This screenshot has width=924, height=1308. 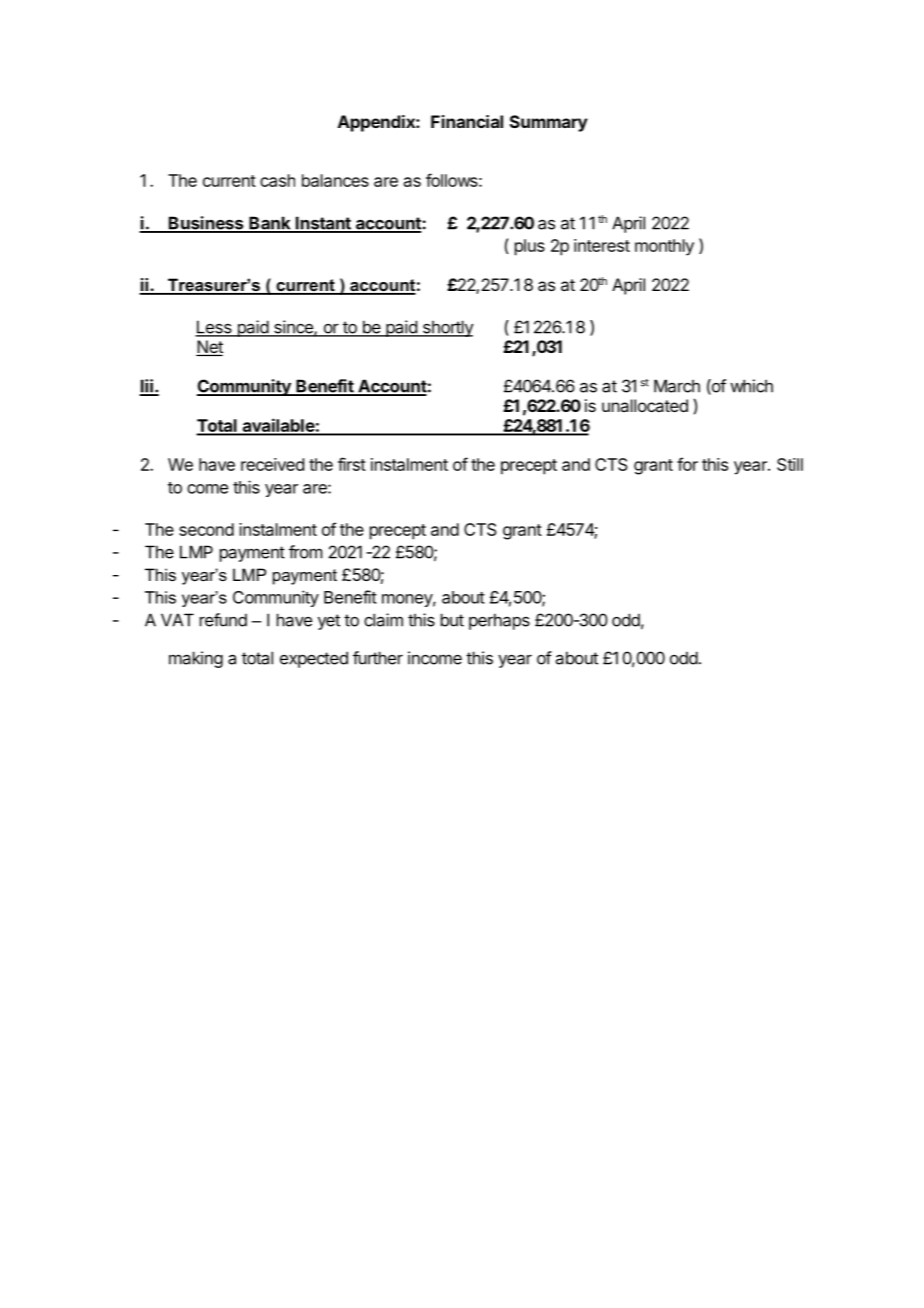 What do you see at coordinates (467, 121) in the screenshot?
I see `Financial` at bounding box center [467, 121].
